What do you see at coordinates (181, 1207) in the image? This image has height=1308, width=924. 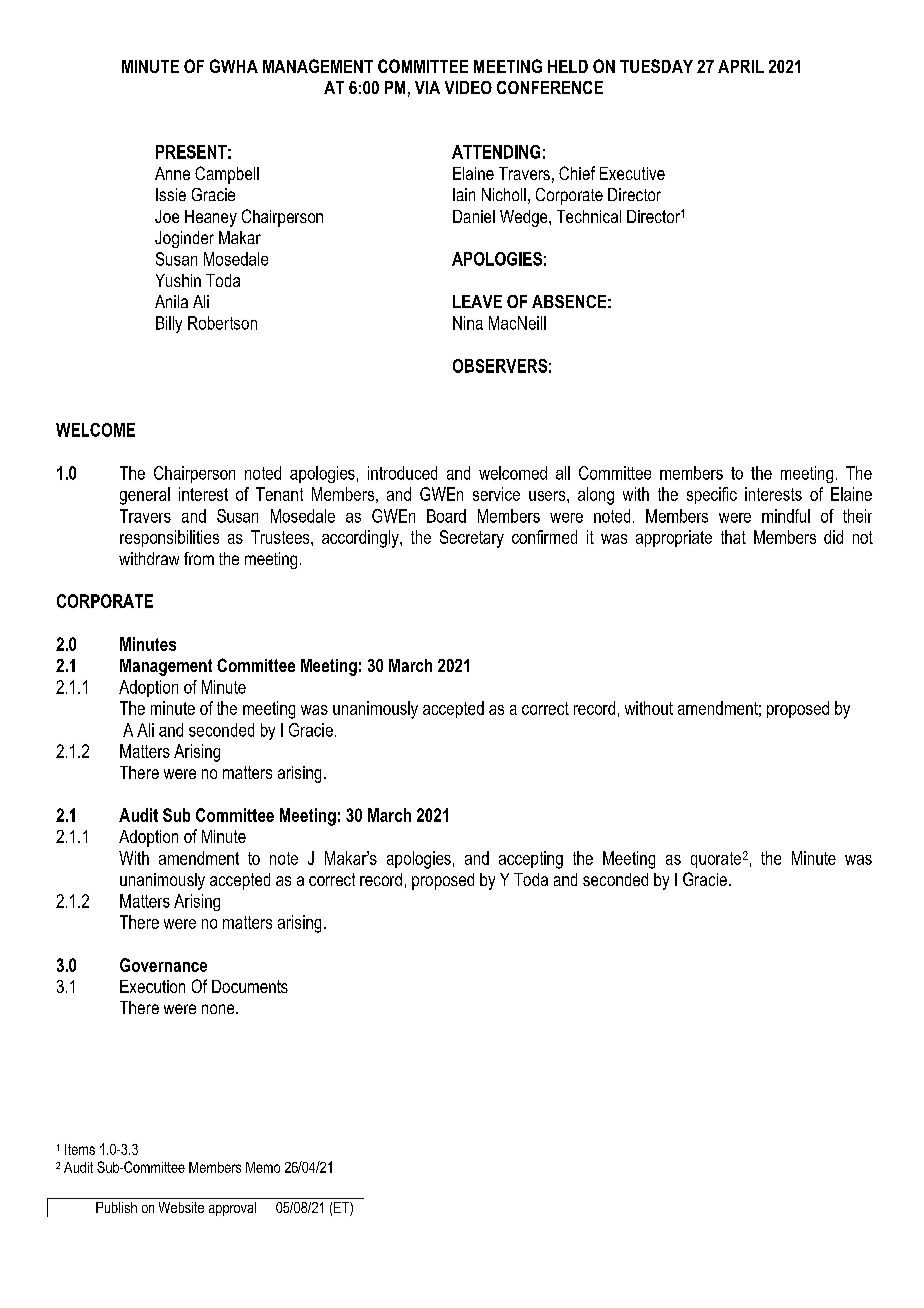 I see `Website` at bounding box center [181, 1207].
